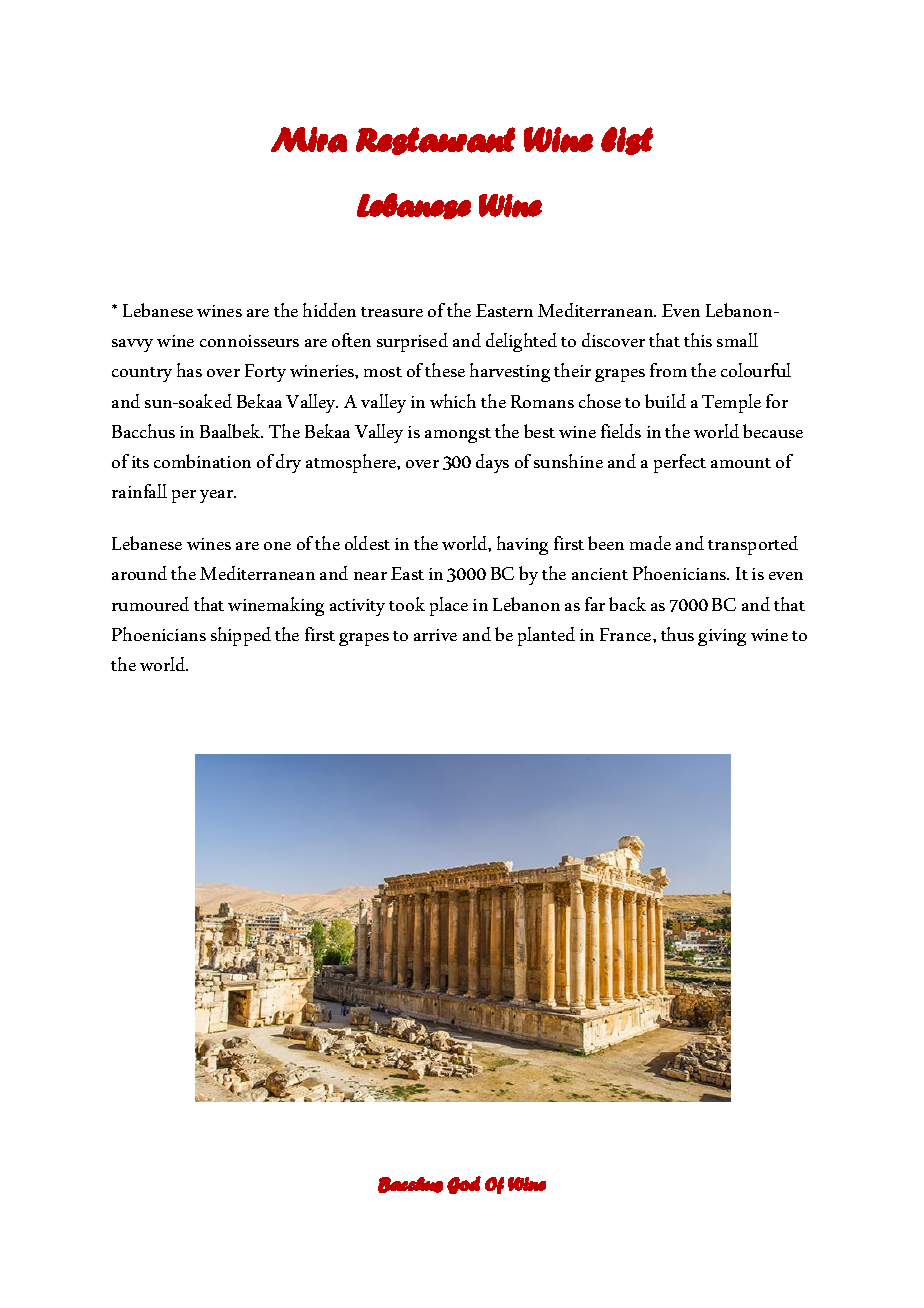 This screenshot has width=924, height=1308. I want to click on Restaurant, so click(435, 141).
